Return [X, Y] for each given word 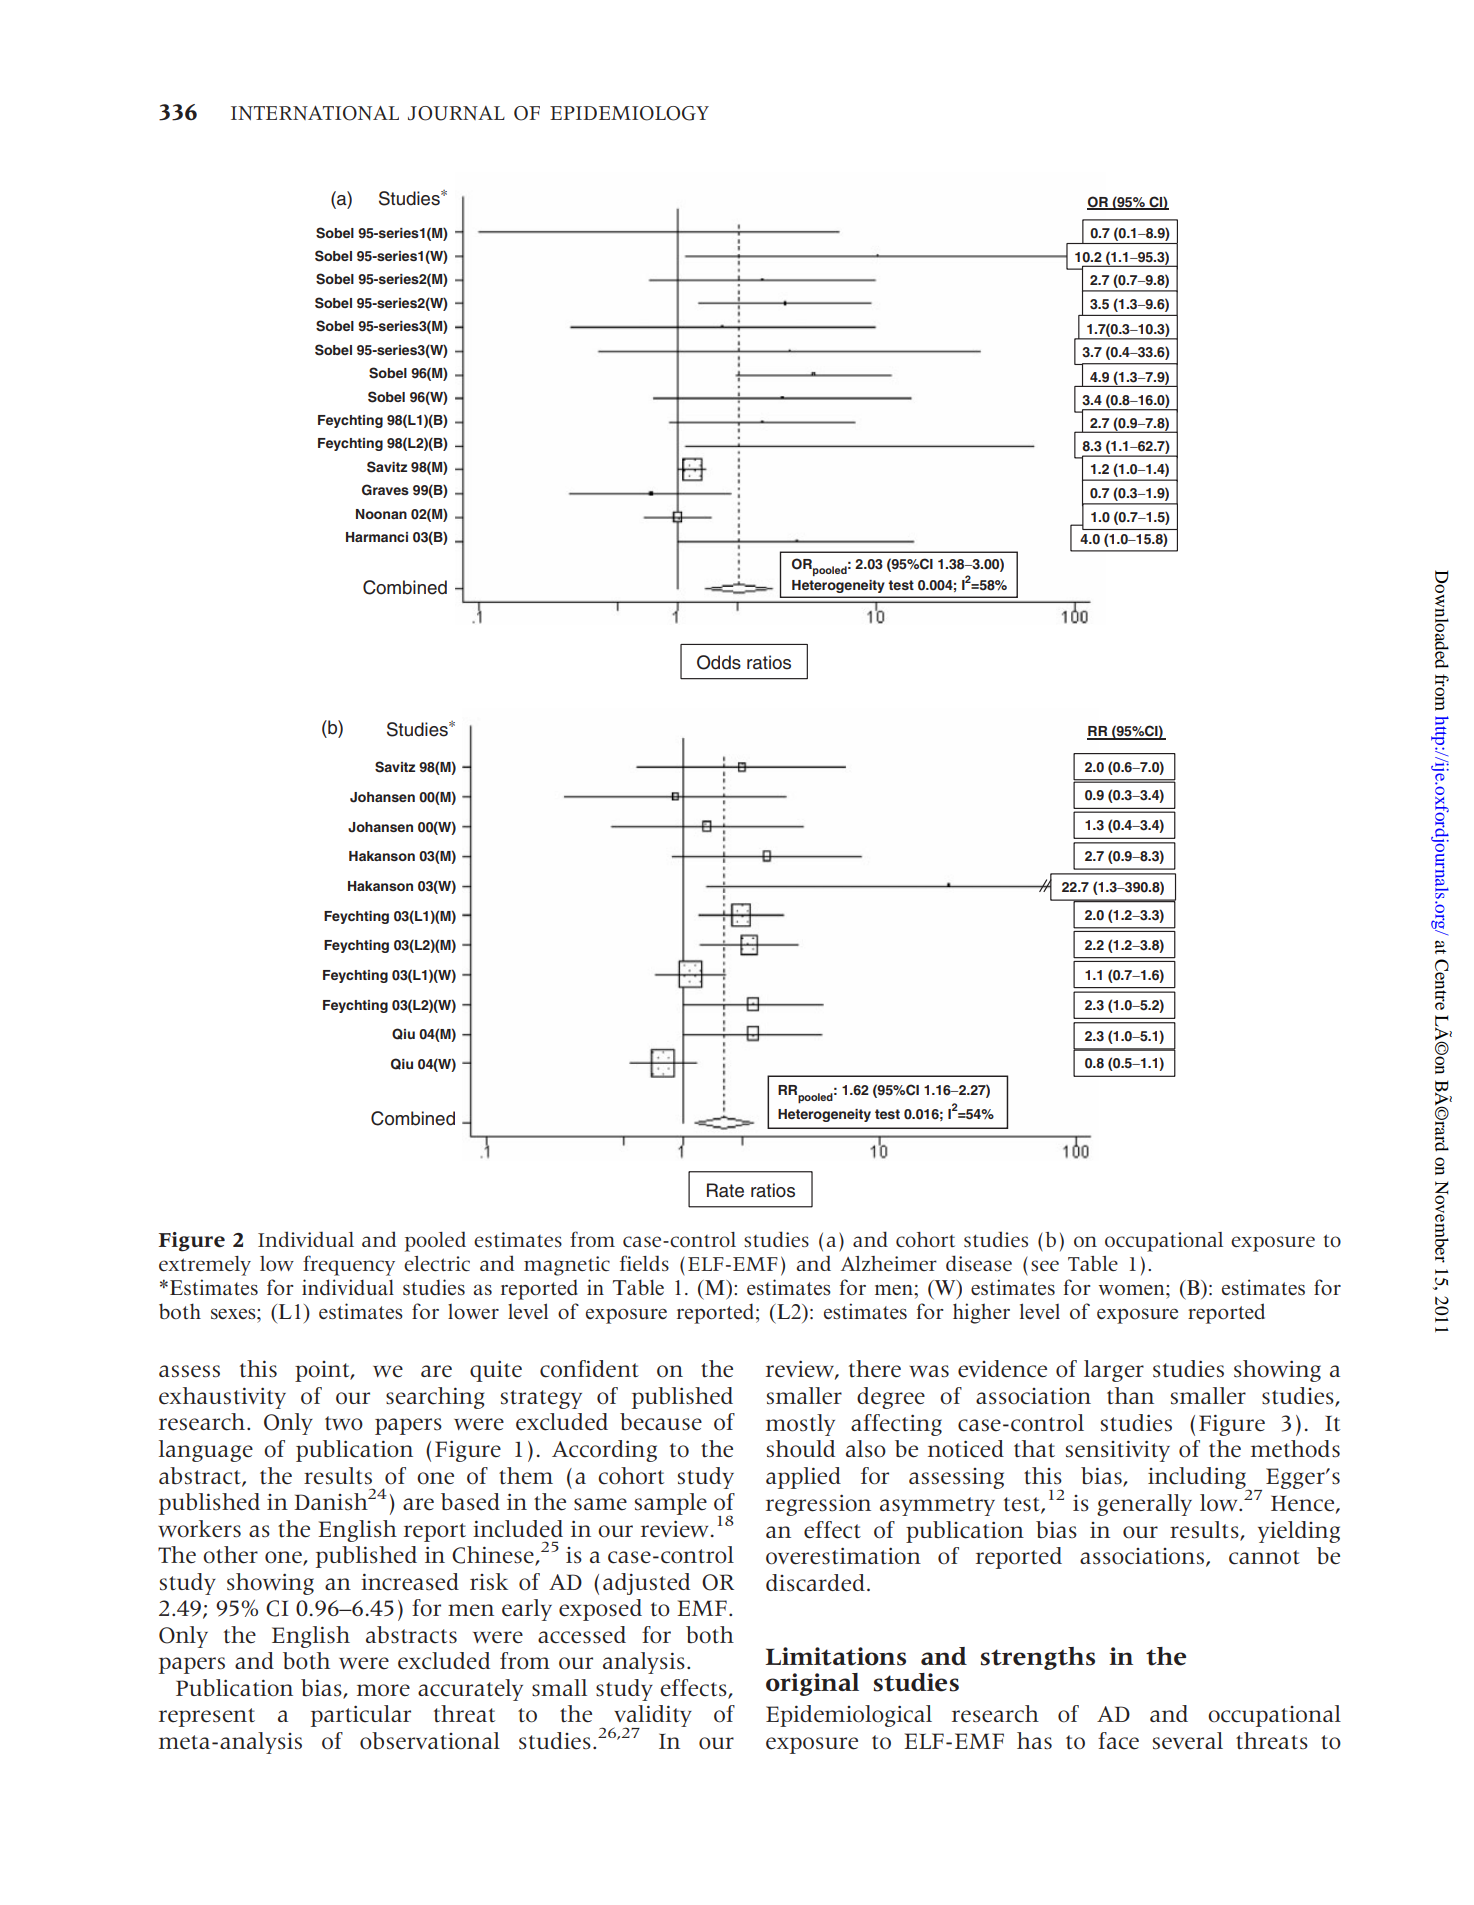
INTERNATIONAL [315, 113]
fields [644, 1263]
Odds [719, 662]
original [812, 1684]
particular [361, 1716]
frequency [349, 1265]
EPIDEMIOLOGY [629, 113]
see [1045, 1266]
